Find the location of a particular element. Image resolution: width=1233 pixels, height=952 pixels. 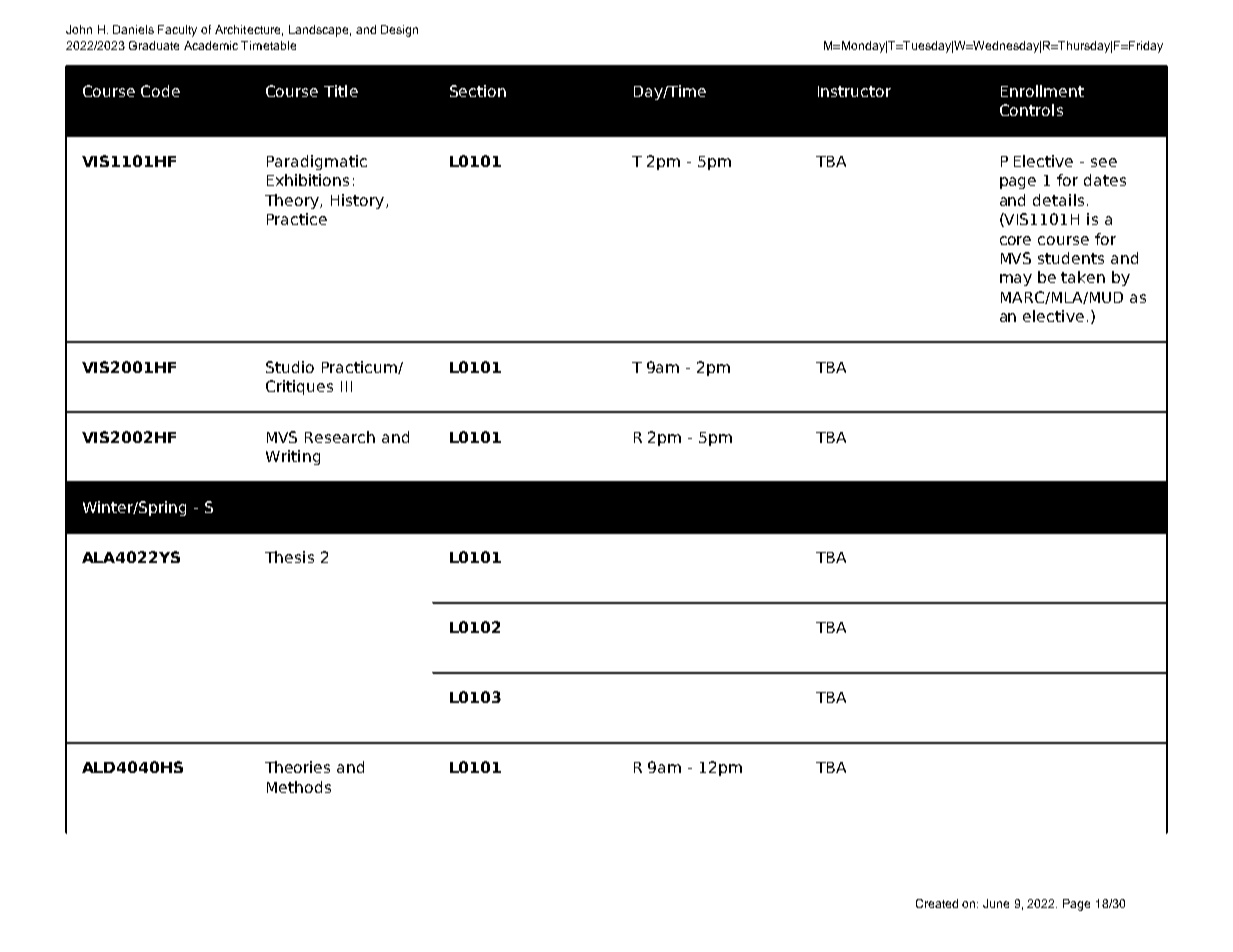

Writing is located at coordinates (293, 457).
